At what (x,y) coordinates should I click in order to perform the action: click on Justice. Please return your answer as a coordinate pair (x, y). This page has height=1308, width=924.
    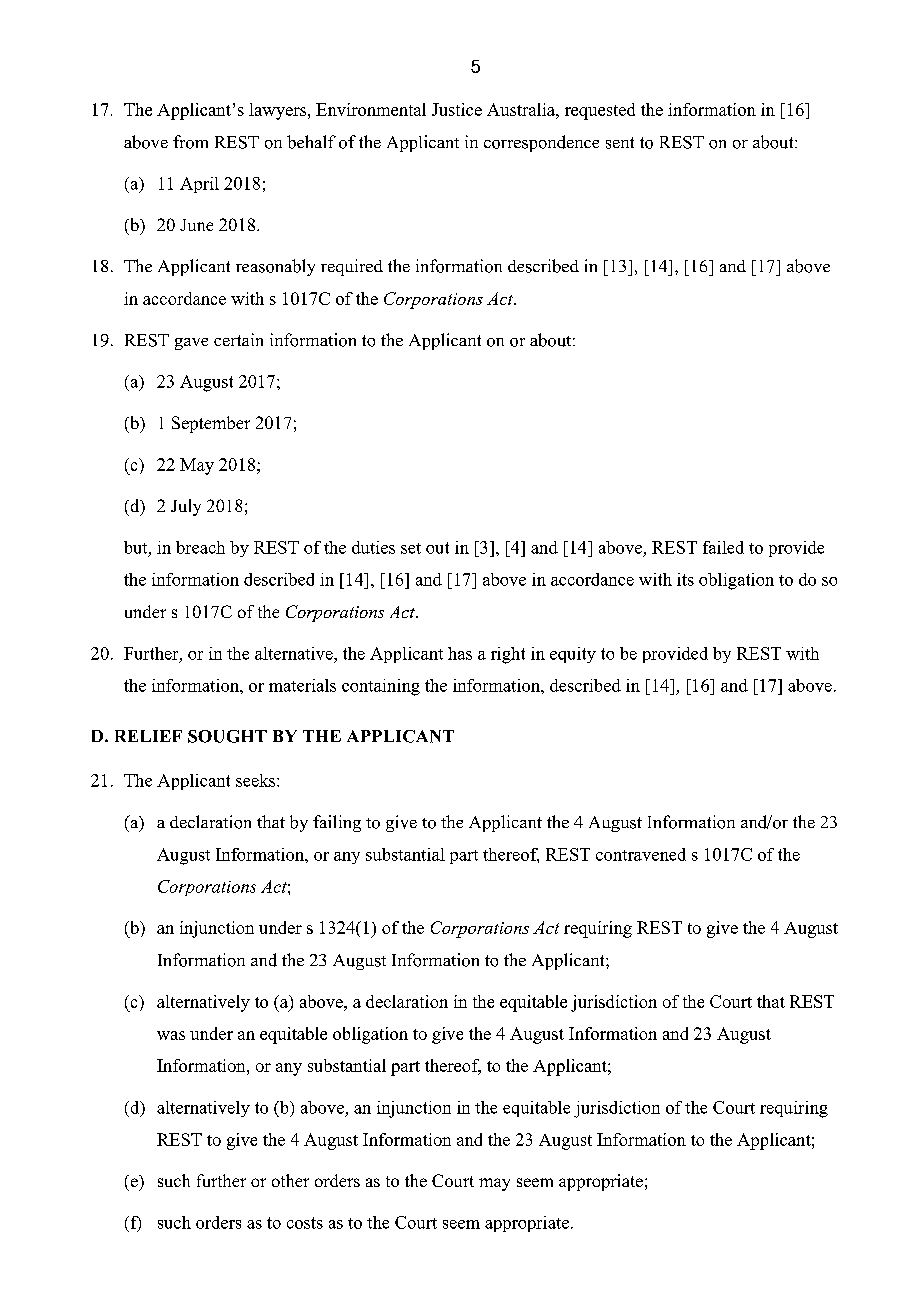
    Looking at the image, I should click on (457, 109).
